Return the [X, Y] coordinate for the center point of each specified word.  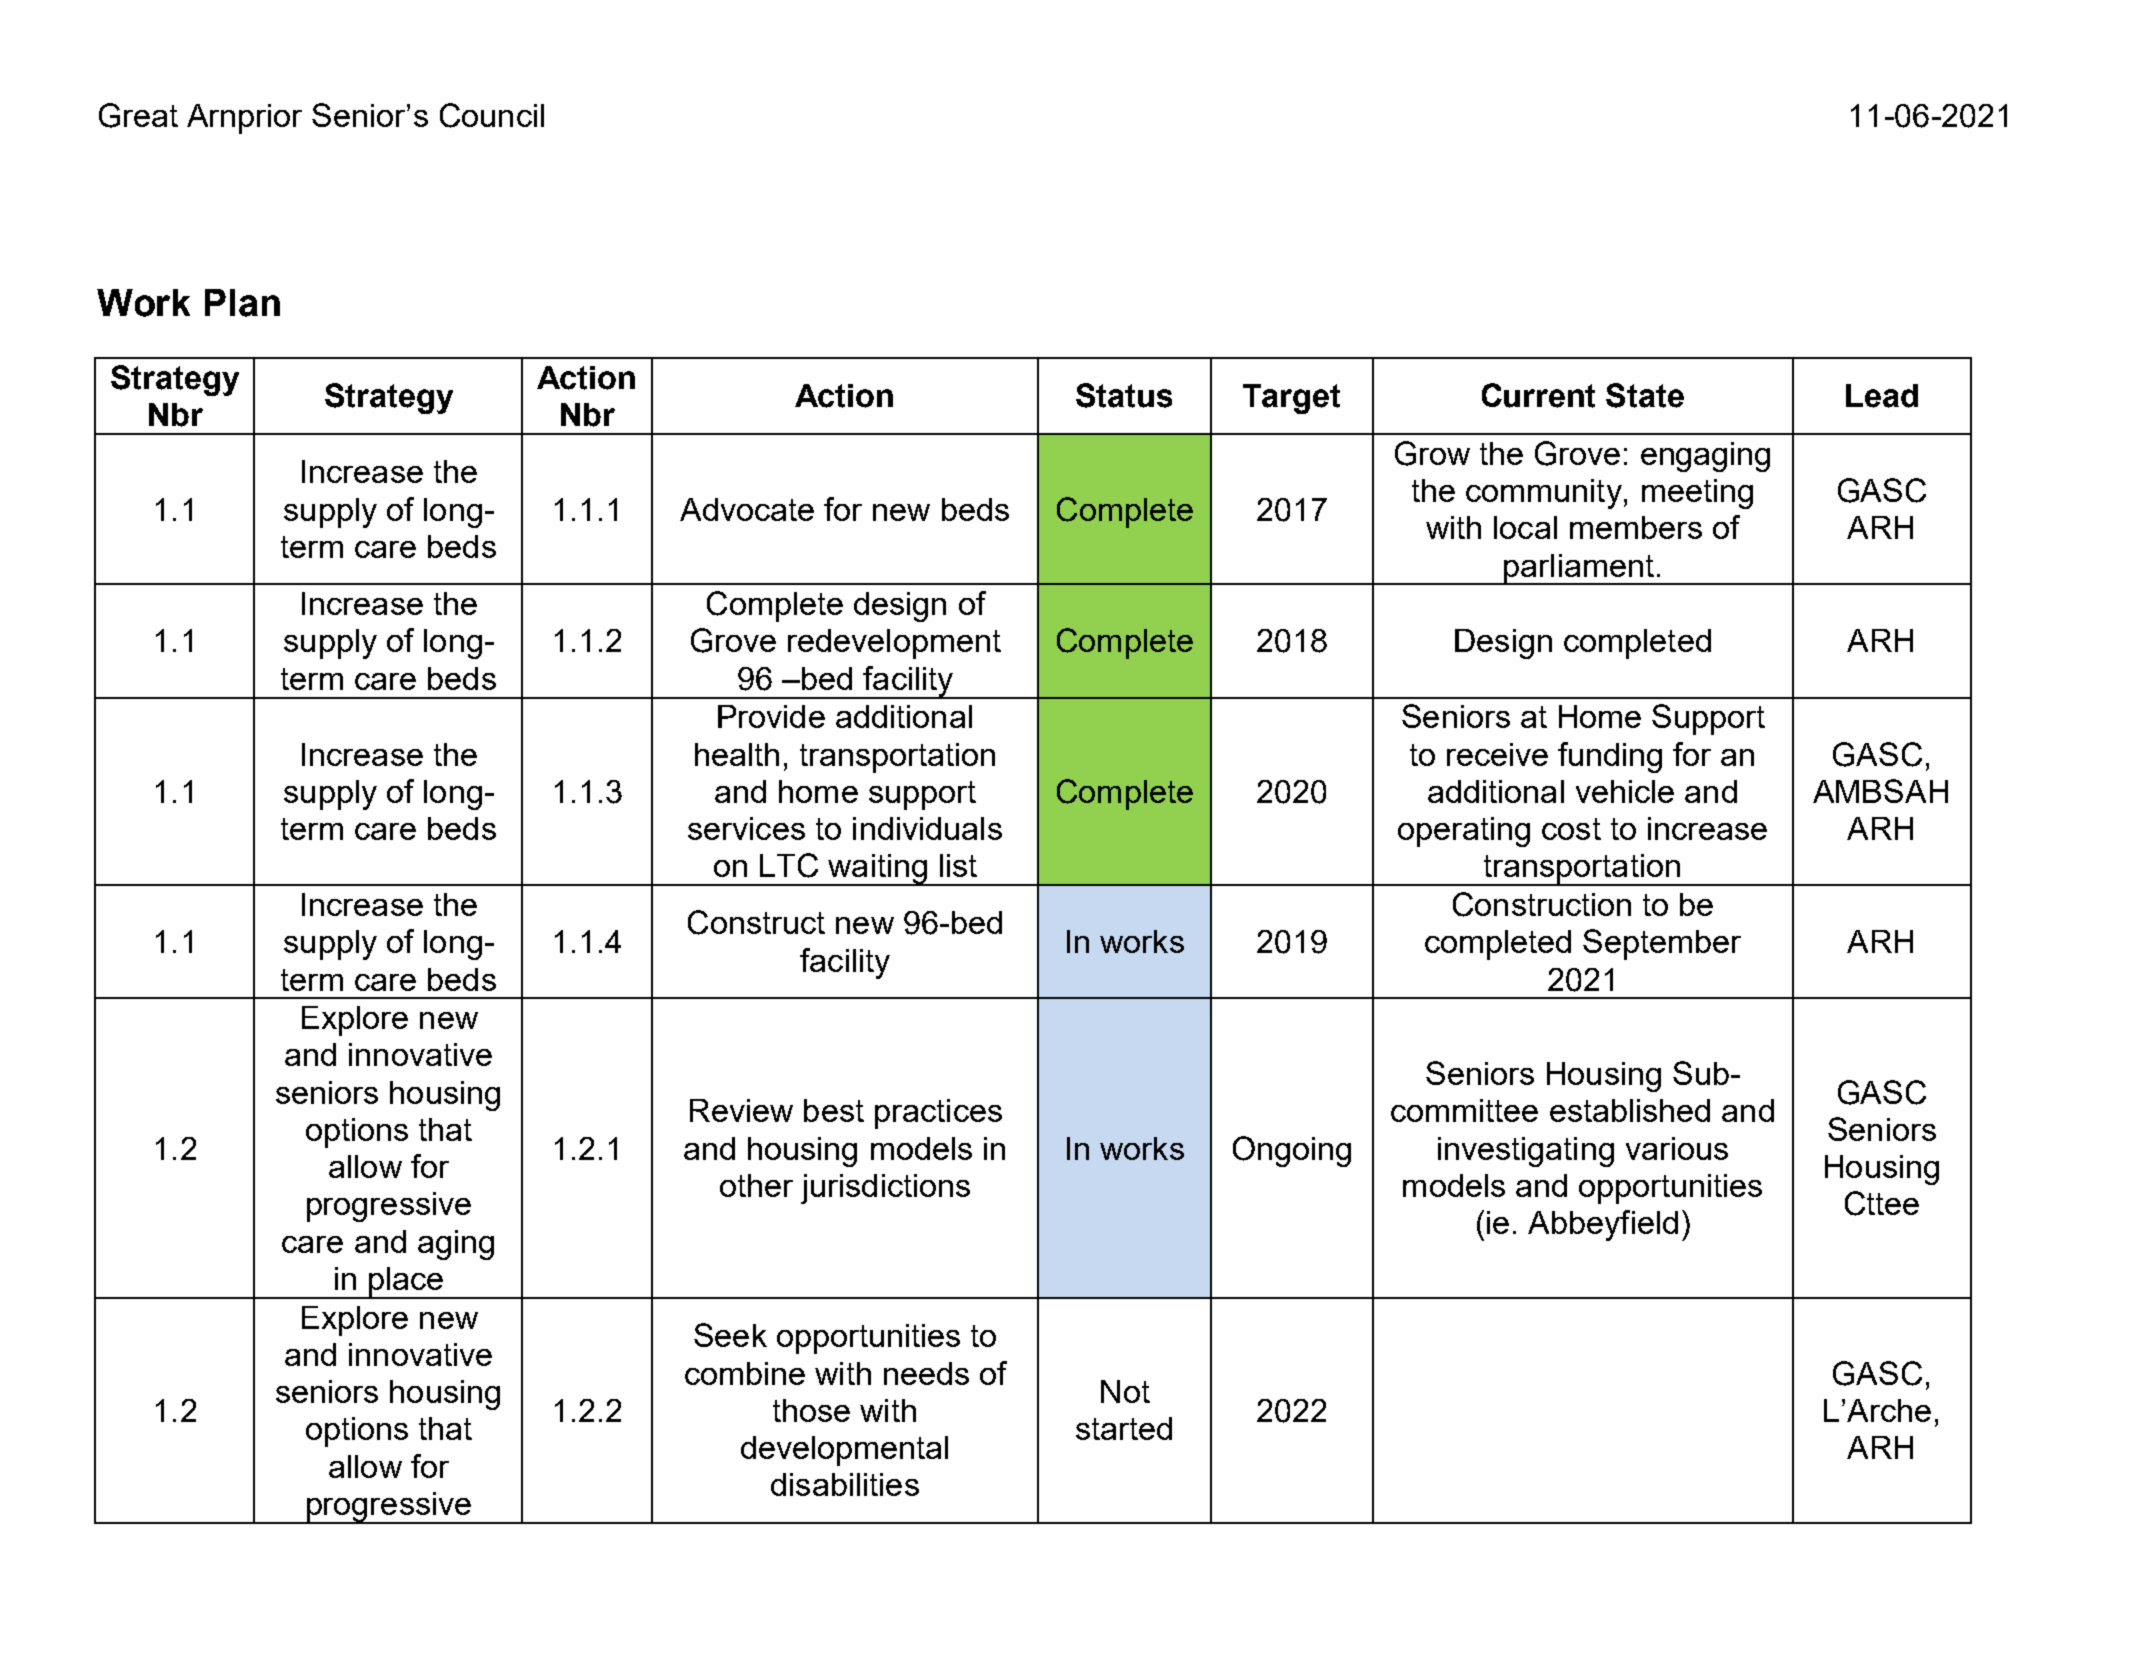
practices [938, 1114]
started [1124, 1428]
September [1662, 944]
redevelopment [894, 644]
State [1645, 395]
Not [1125, 1391]
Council [492, 115]
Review [741, 1110]
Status [1124, 395]
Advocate [747, 509]
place [406, 1283]
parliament [1579, 569]
